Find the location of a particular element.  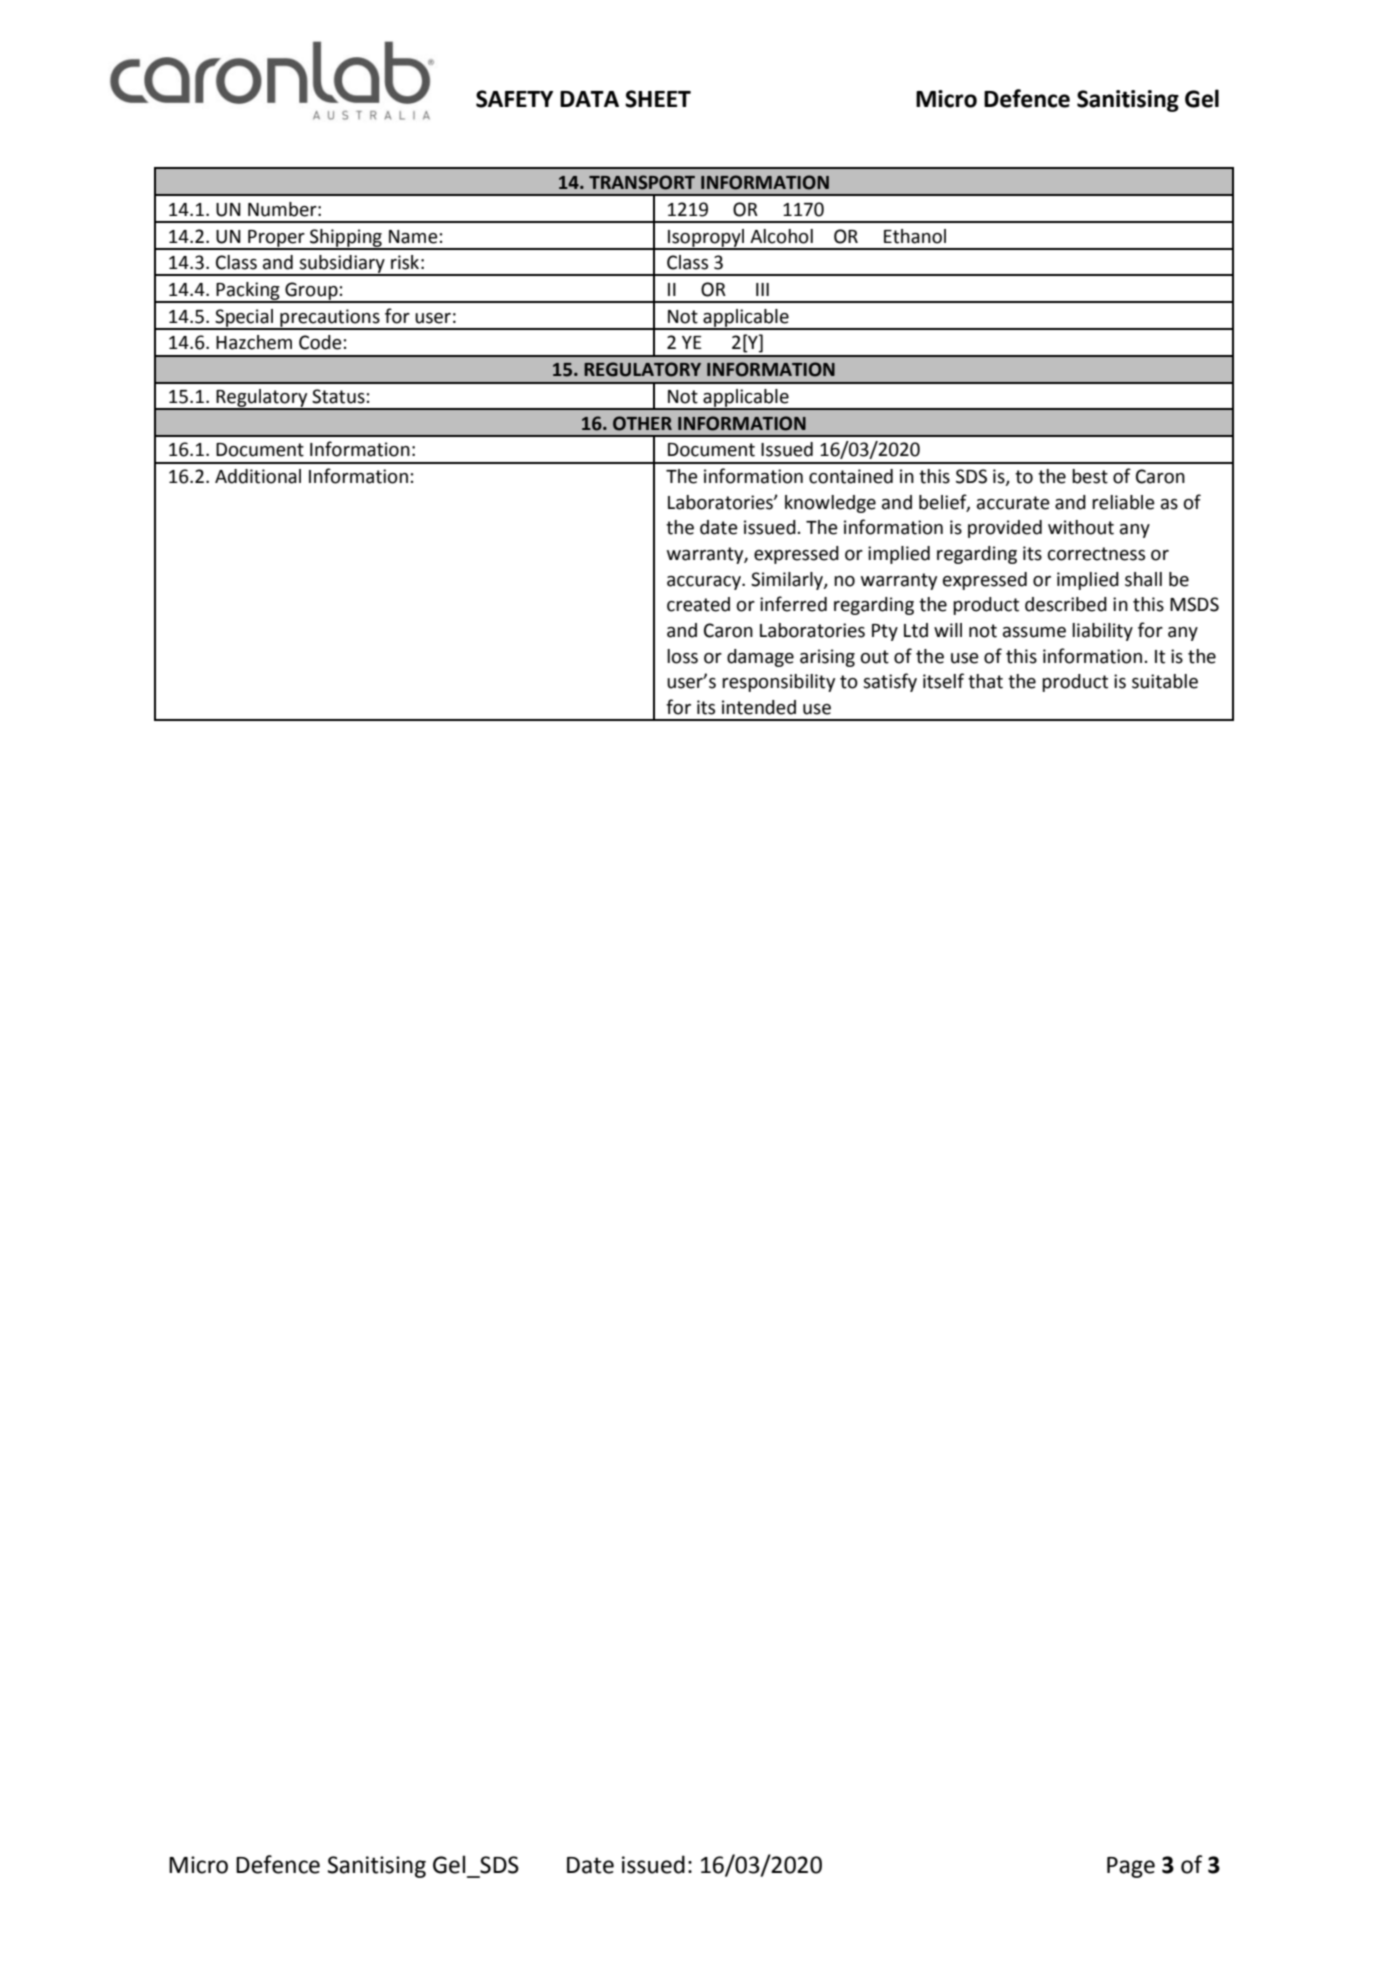

Page is located at coordinates (1131, 1867).
